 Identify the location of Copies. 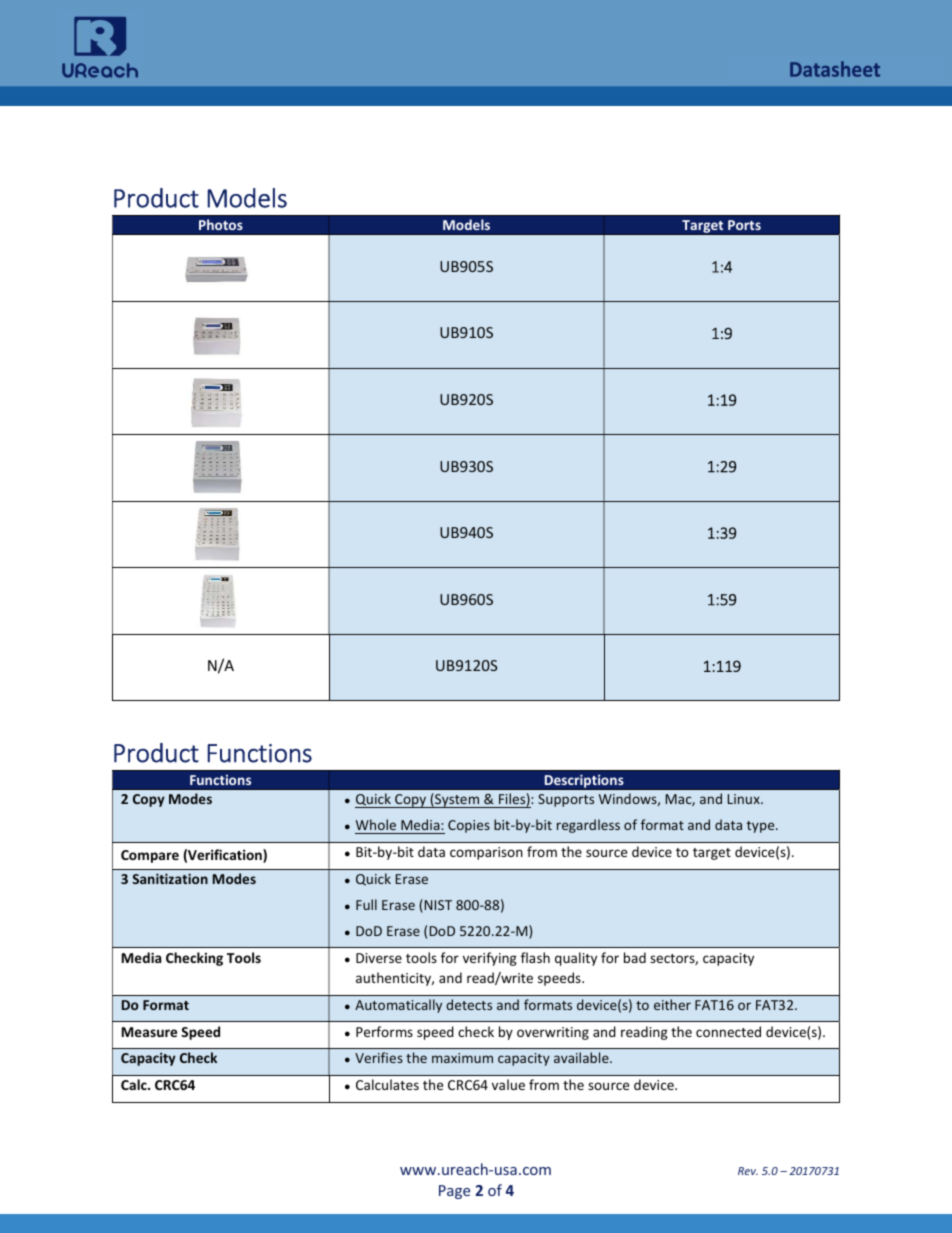
(469, 826).
